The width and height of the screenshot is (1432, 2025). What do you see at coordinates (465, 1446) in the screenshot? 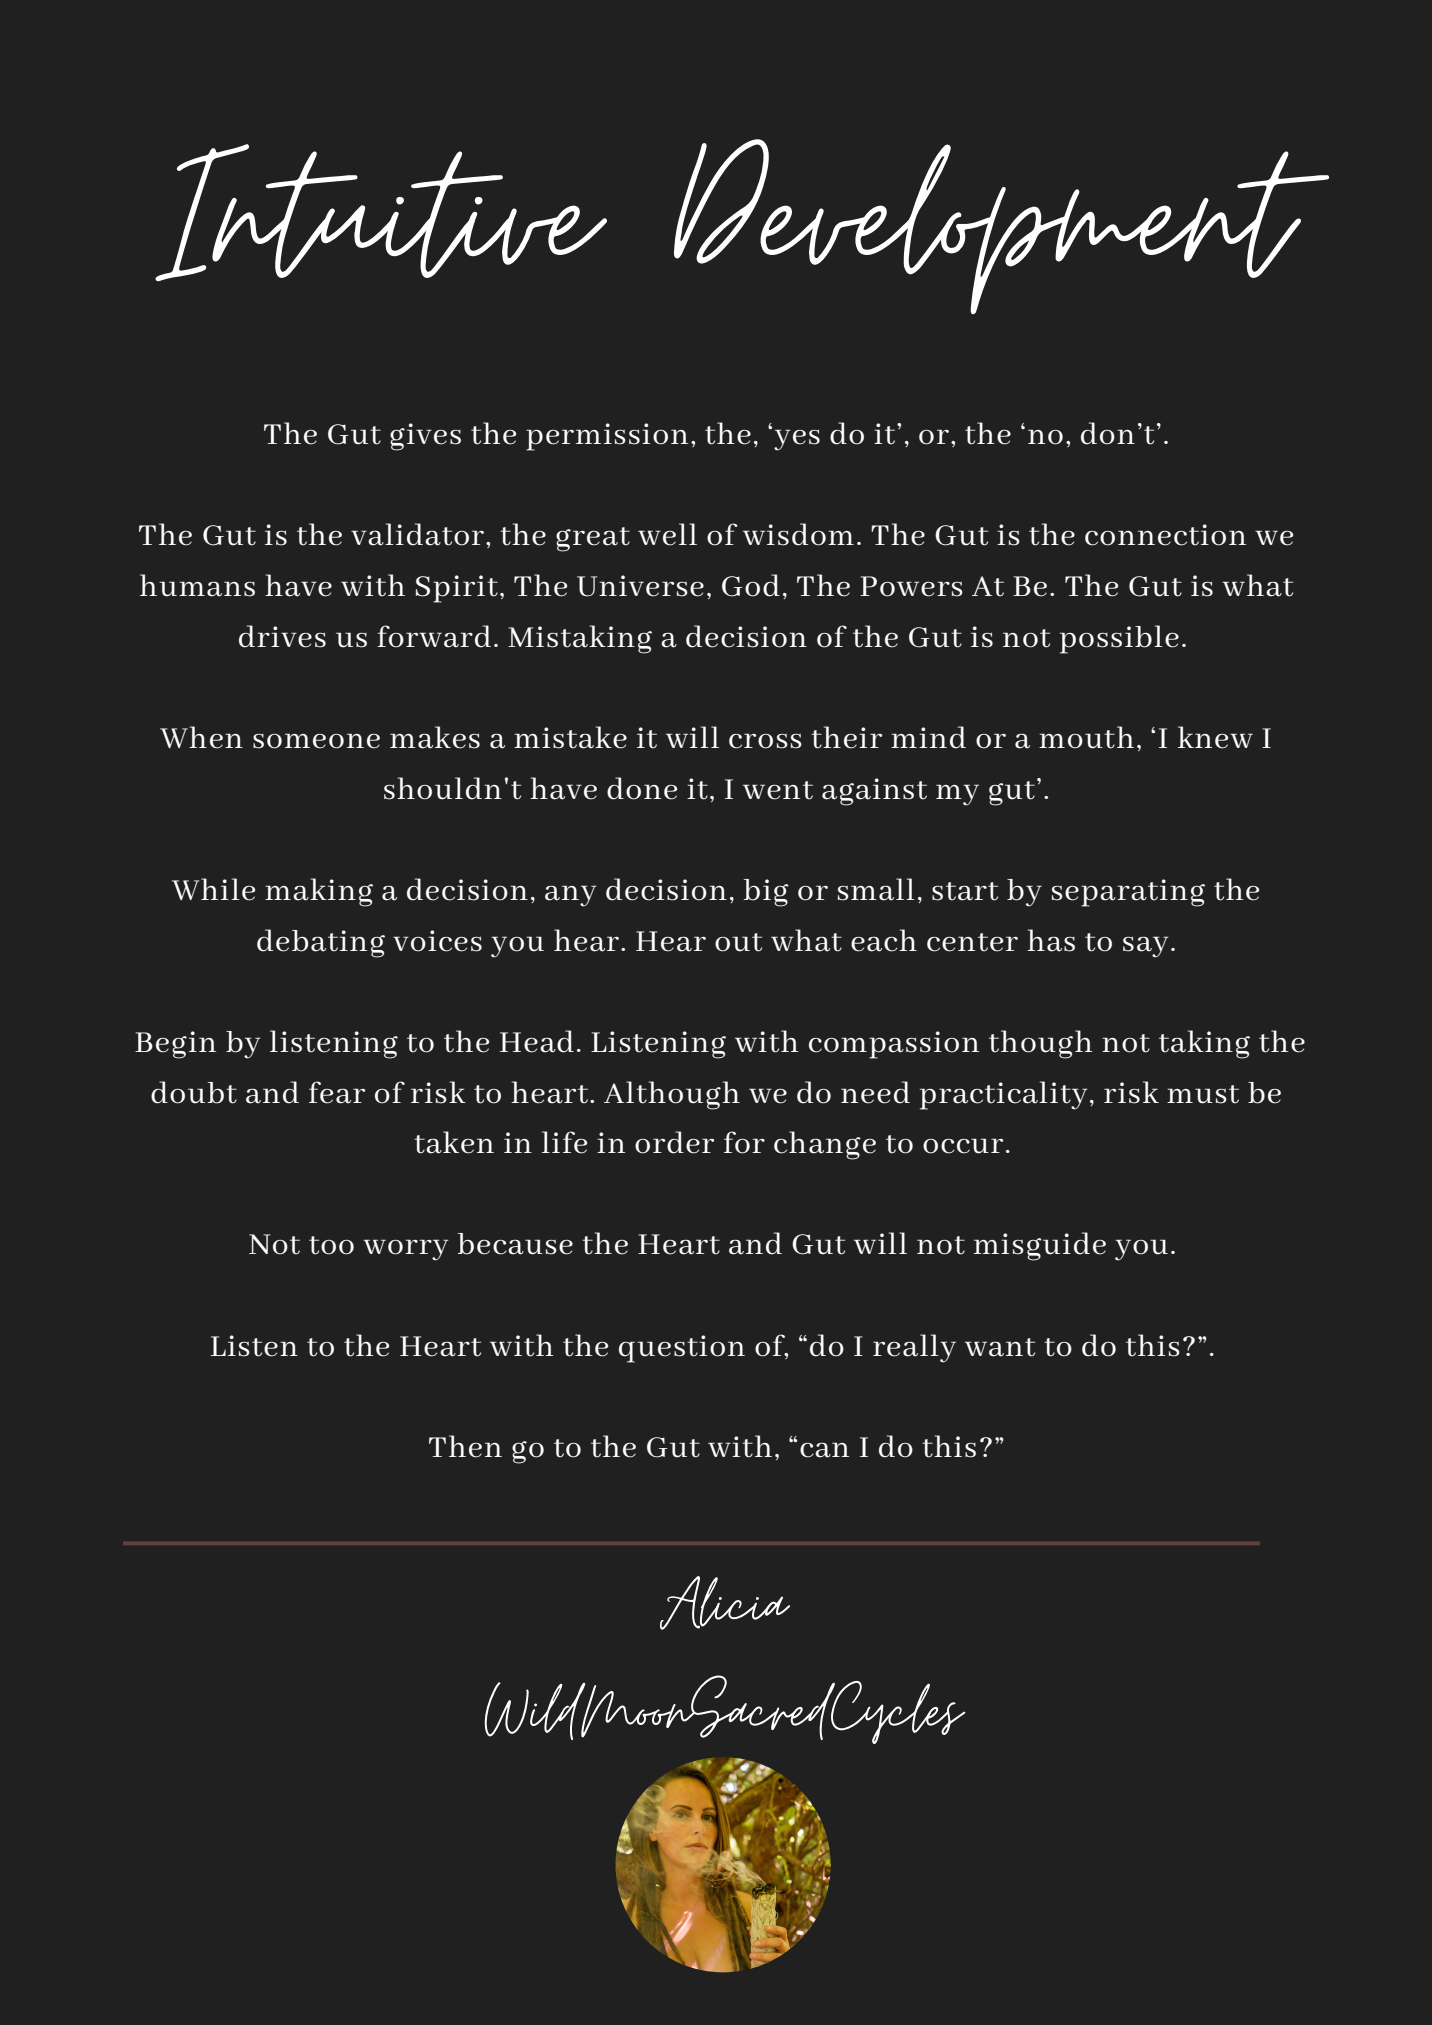
I see `Then` at bounding box center [465, 1446].
